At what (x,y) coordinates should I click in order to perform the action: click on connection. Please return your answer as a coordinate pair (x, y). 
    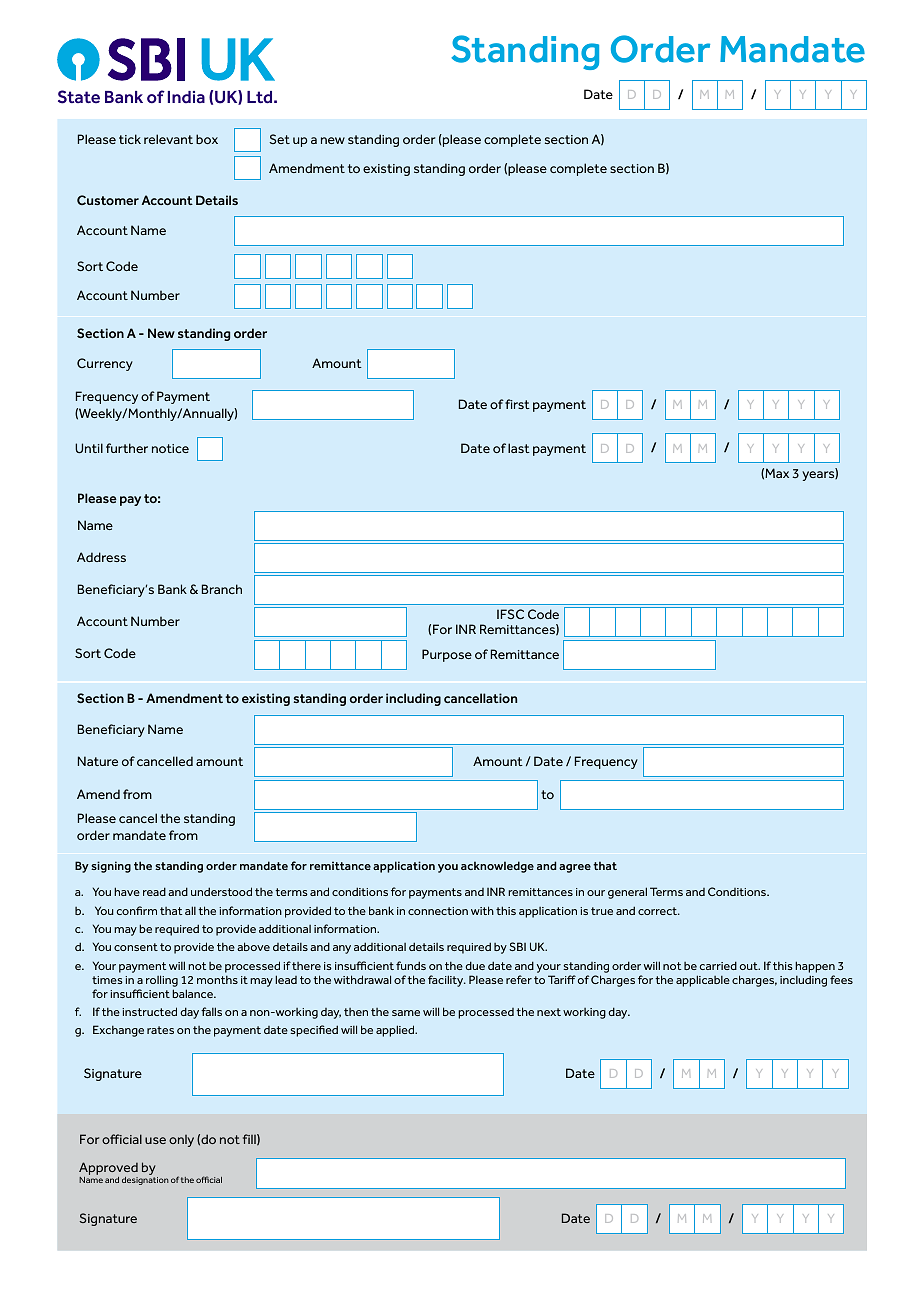
    Looking at the image, I should click on (438, 911).
